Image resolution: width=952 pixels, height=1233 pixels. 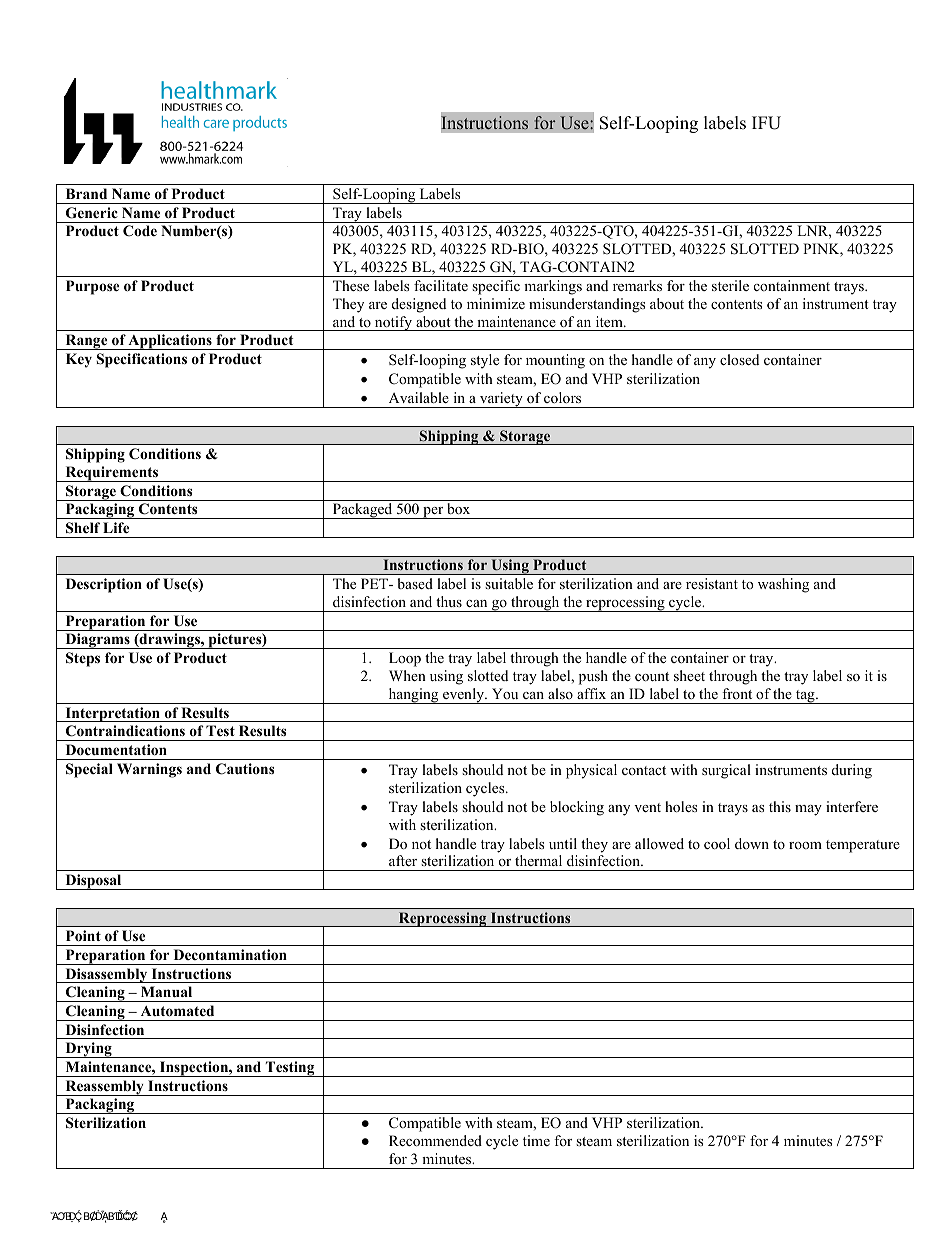 I want to click on Drying, so click(x=88, y=1050).
